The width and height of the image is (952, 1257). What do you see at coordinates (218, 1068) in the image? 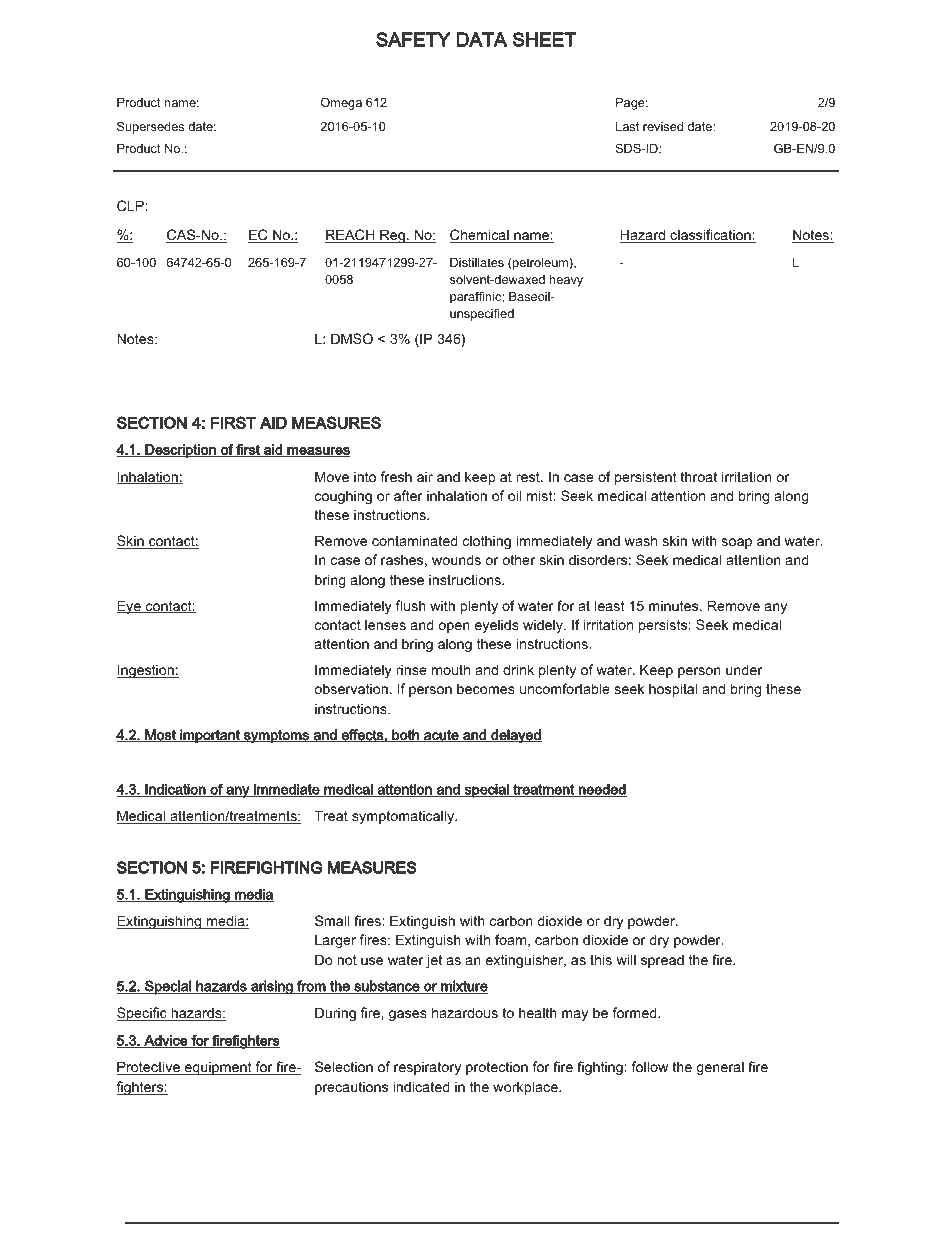
I see `equipment` at bounding box center [218, 1068].
